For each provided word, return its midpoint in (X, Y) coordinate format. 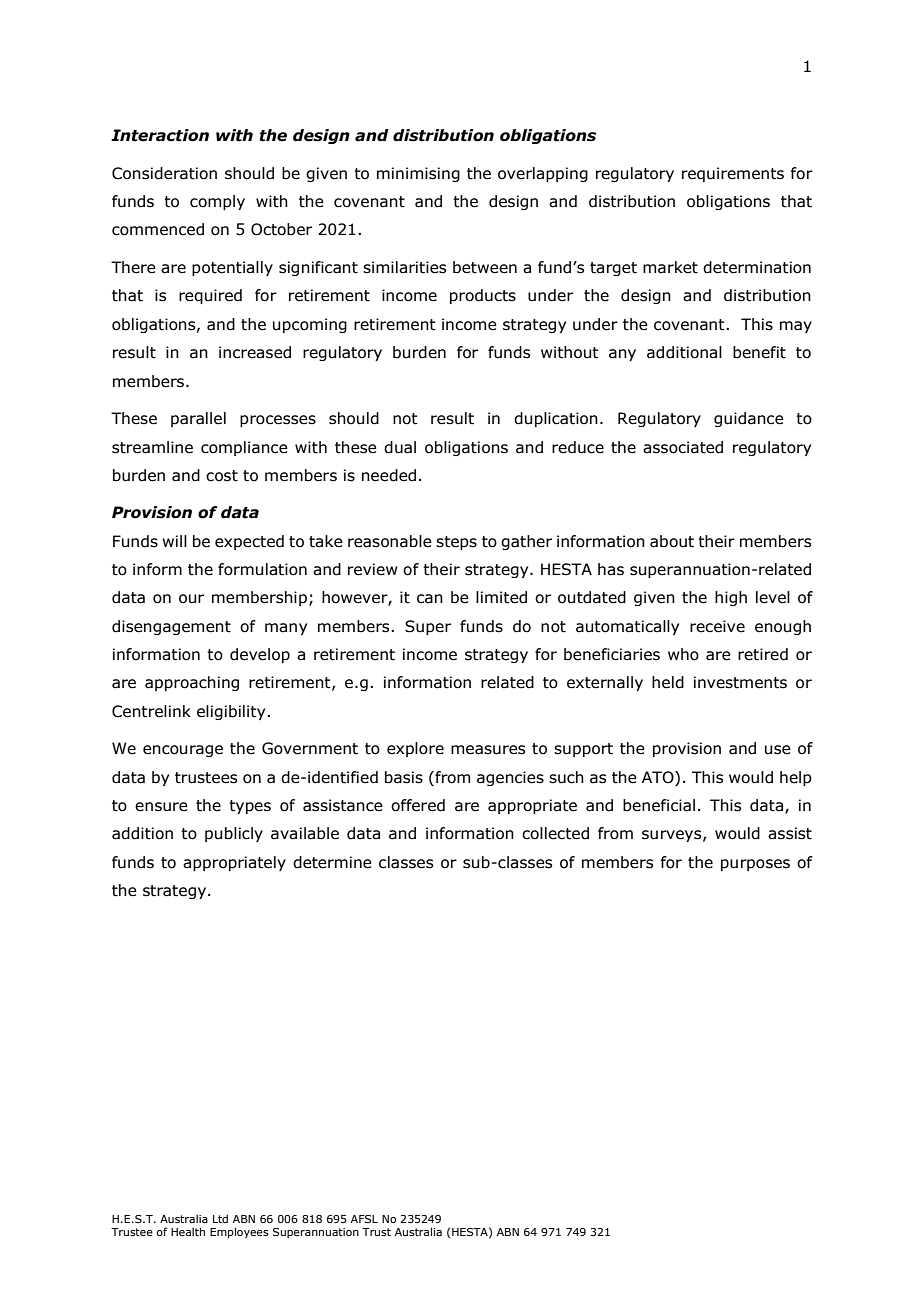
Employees (239, 1232)
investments (740, 682)
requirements (733, 174)
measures (488, 750)
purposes (755, 865)
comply (217, 202)
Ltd (220, 1218)
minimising (418, 174)
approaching (192, 683)
